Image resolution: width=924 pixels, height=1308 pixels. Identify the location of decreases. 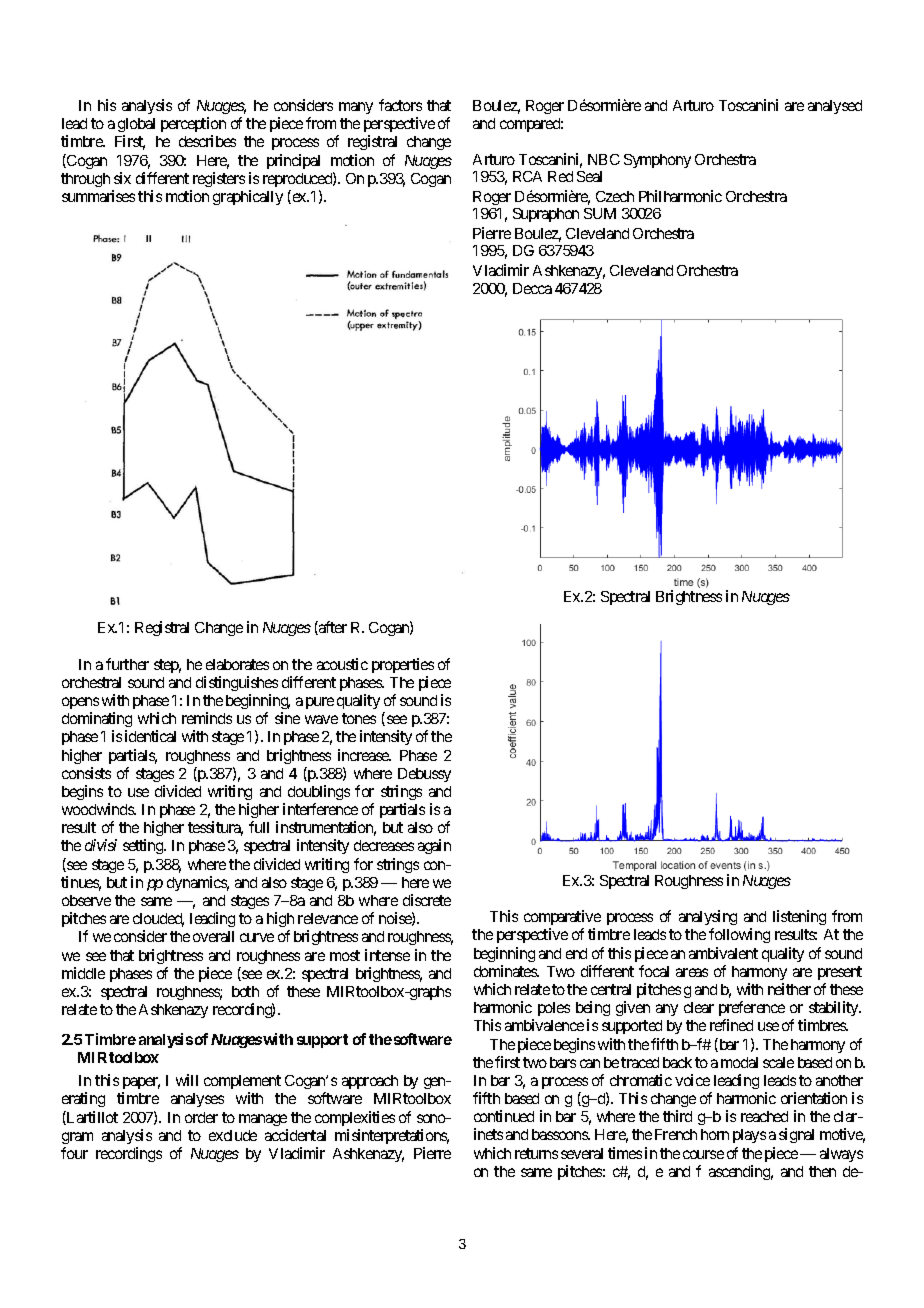
(384, 845).
